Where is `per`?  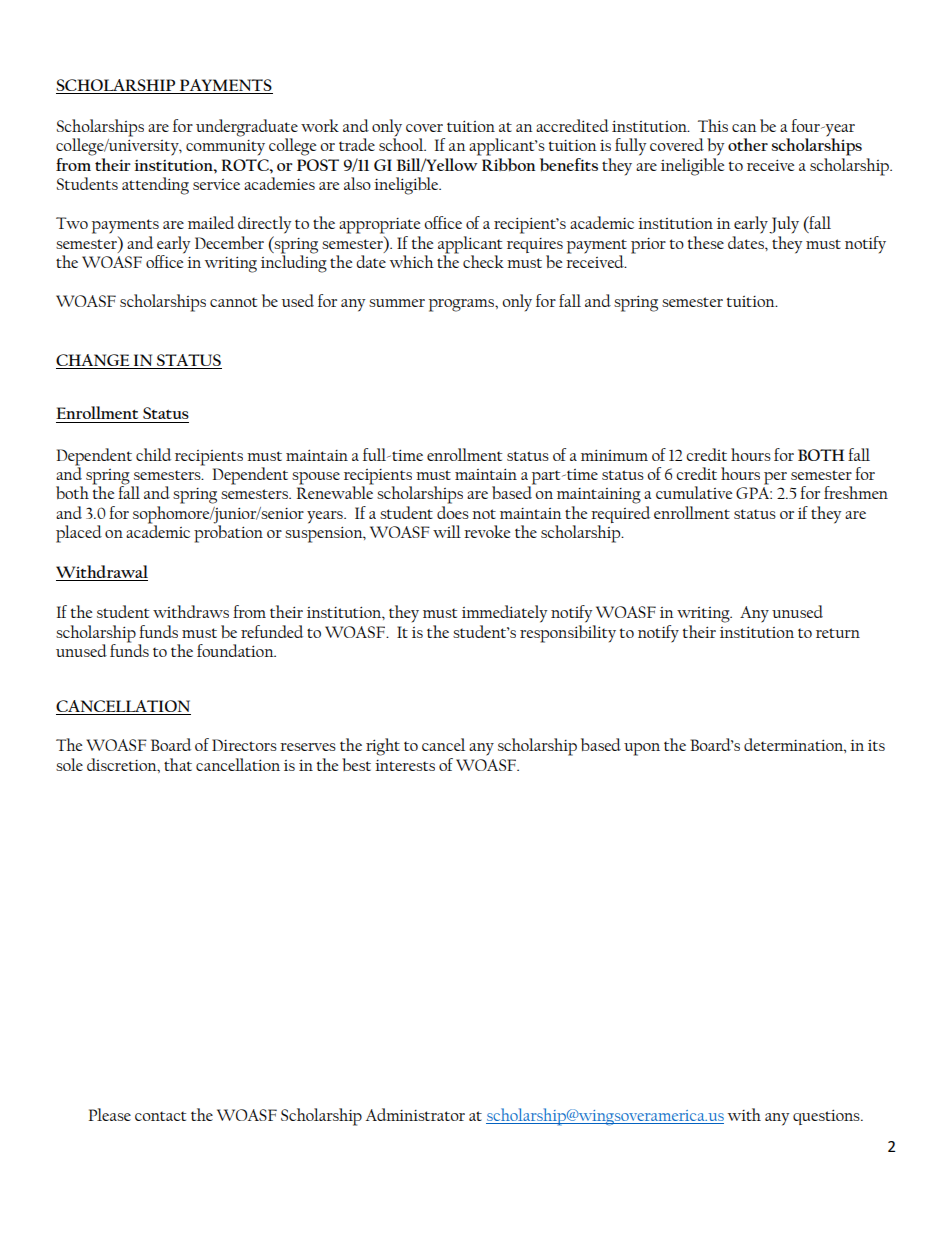
per is located at coordinates (775, 478).
